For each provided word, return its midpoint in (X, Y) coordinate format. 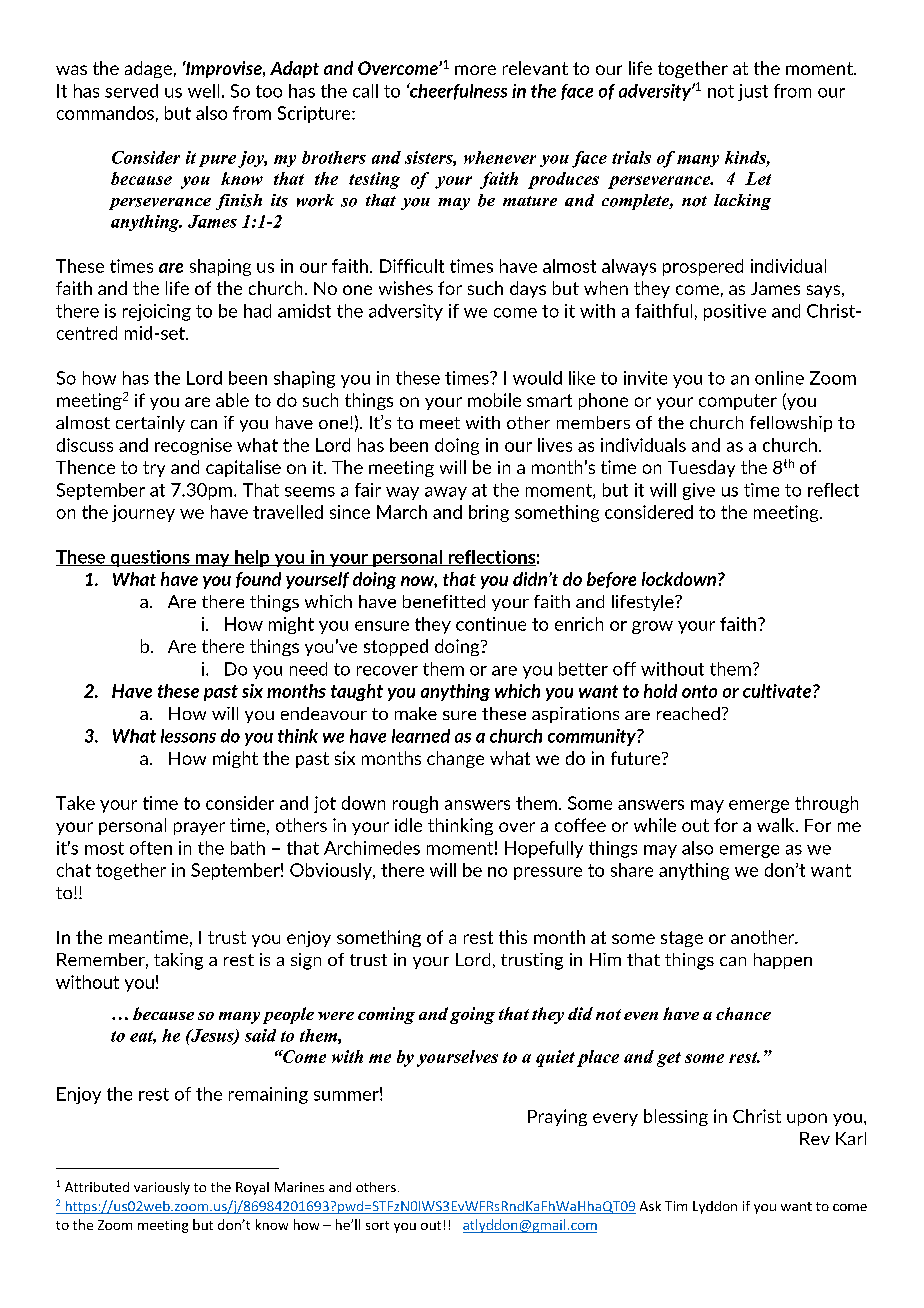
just (753, 92)
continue (491, 624)
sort (377, 1225)
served (131, 91)
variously (162, 1188)
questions (150, 558)
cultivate (778, 691)
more (475, 70)
